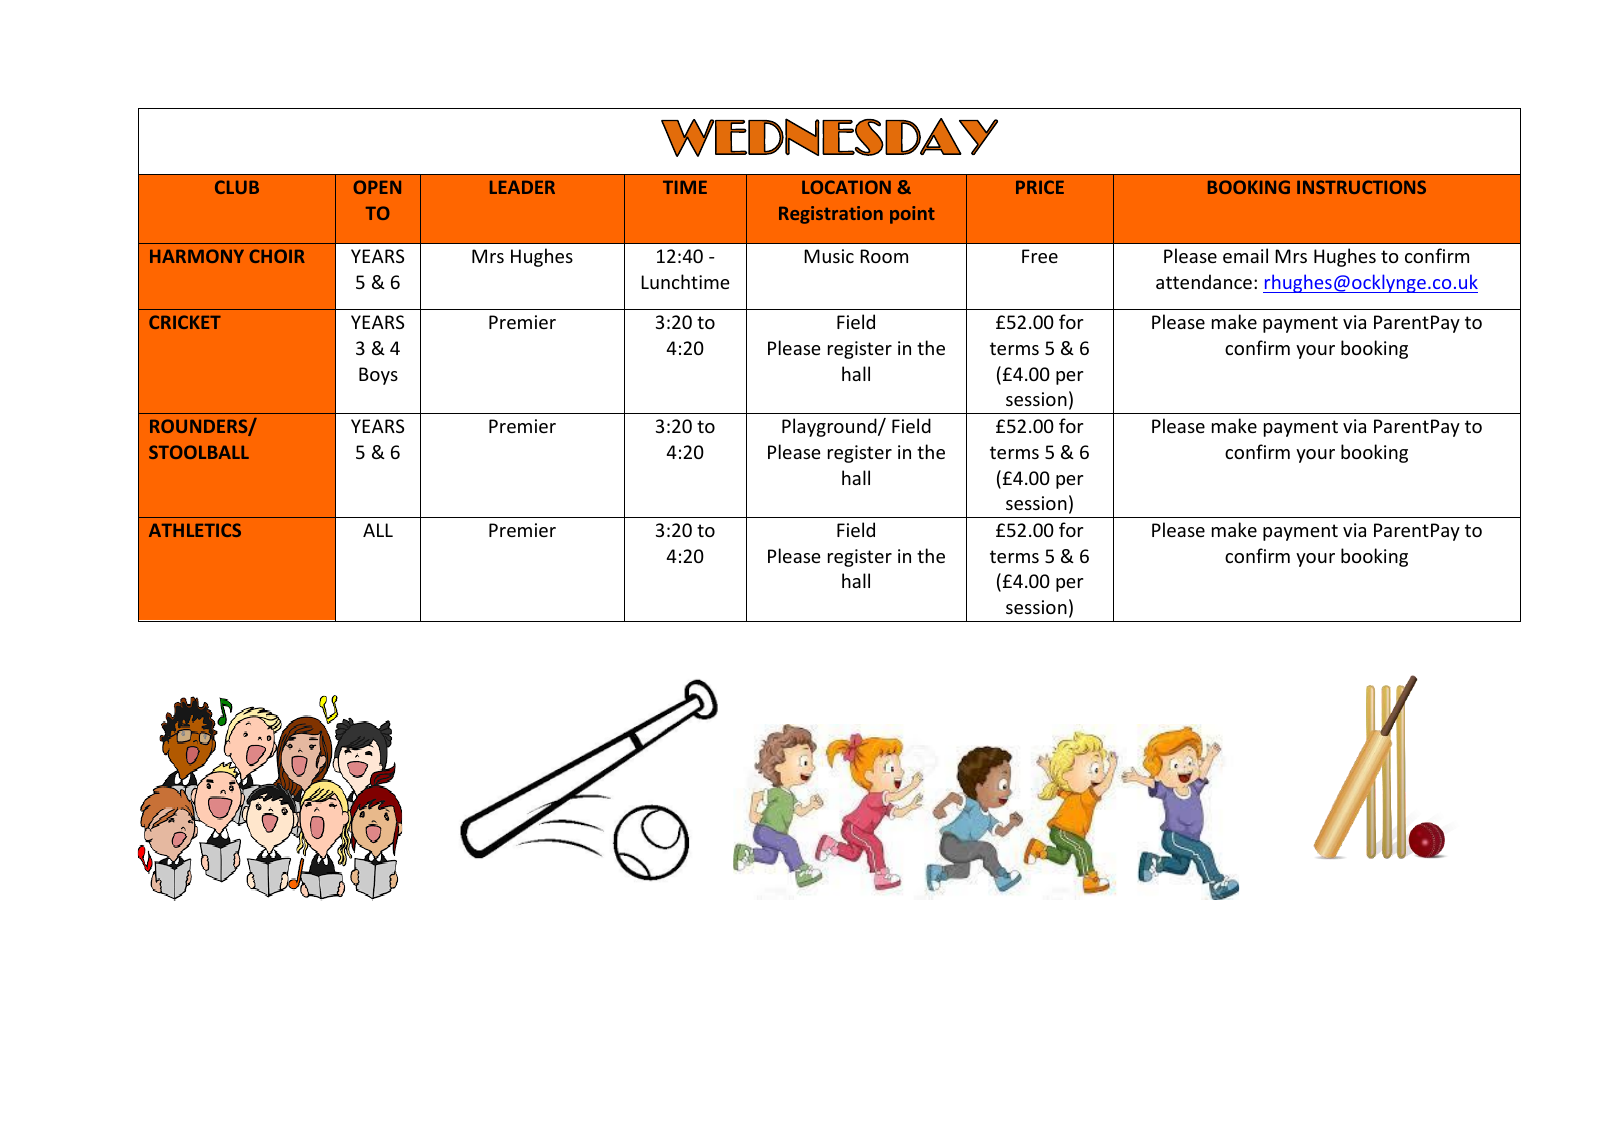 Image resolution: width=1613 pixels, height=1141 pixels. I want to click on email, so click(1245, 255).
